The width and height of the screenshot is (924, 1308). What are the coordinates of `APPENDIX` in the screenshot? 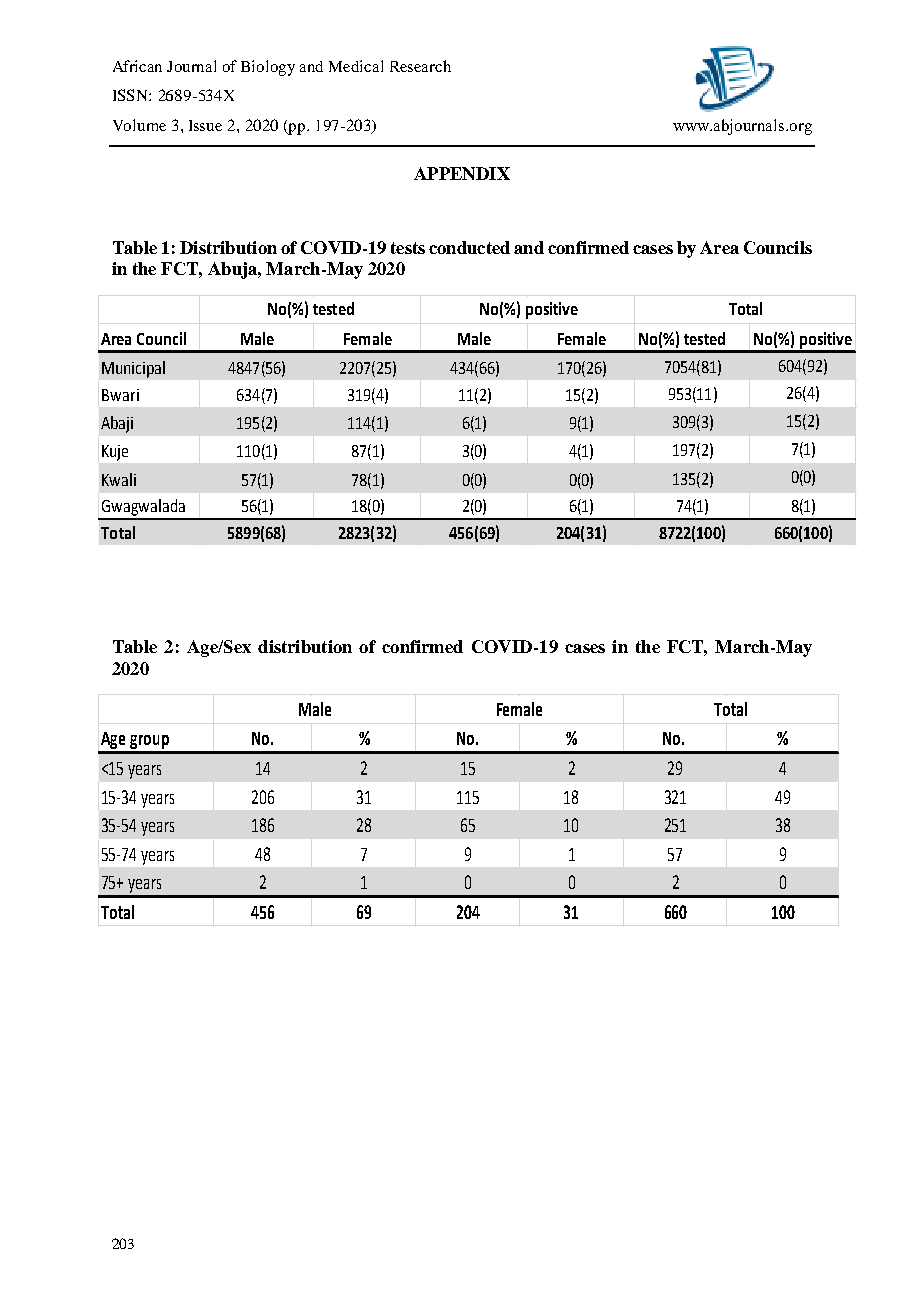 It's located at (462, 173).
